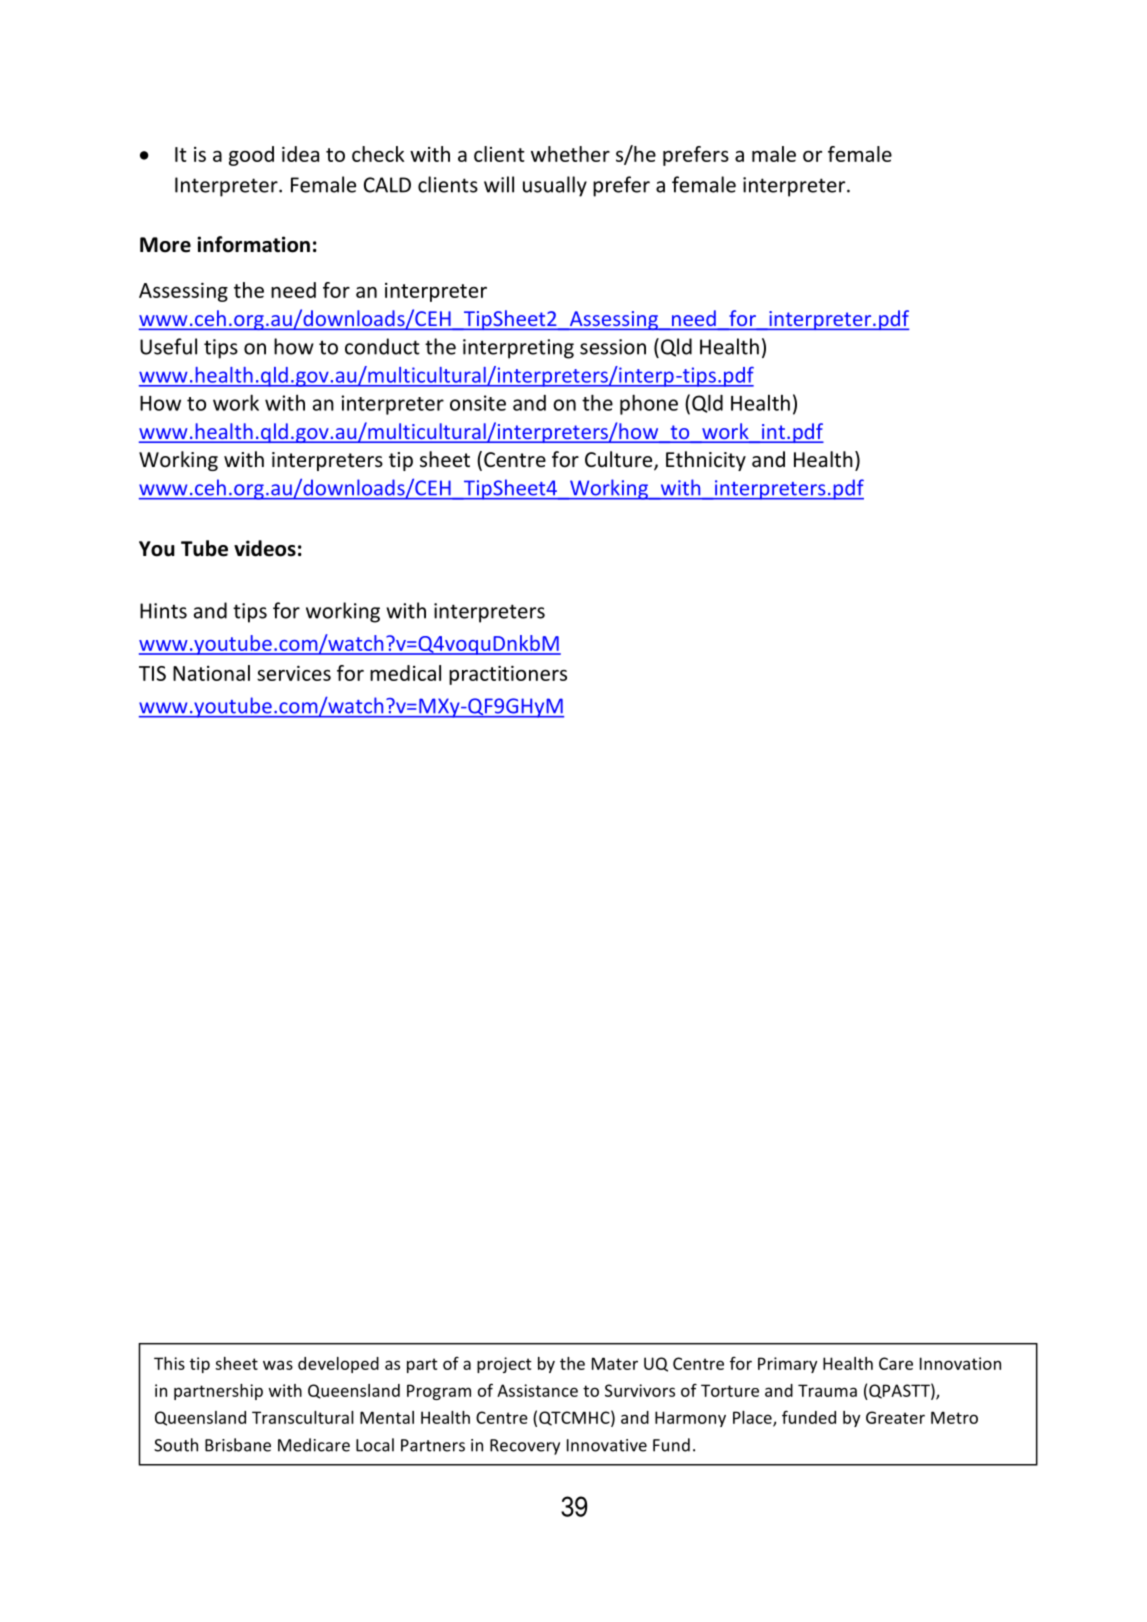 The height and width of the screenshot is (1622, 1147). Describe the element at coordinates (706, 461) in the screenshot. I see `Ethnicity` at that location.
